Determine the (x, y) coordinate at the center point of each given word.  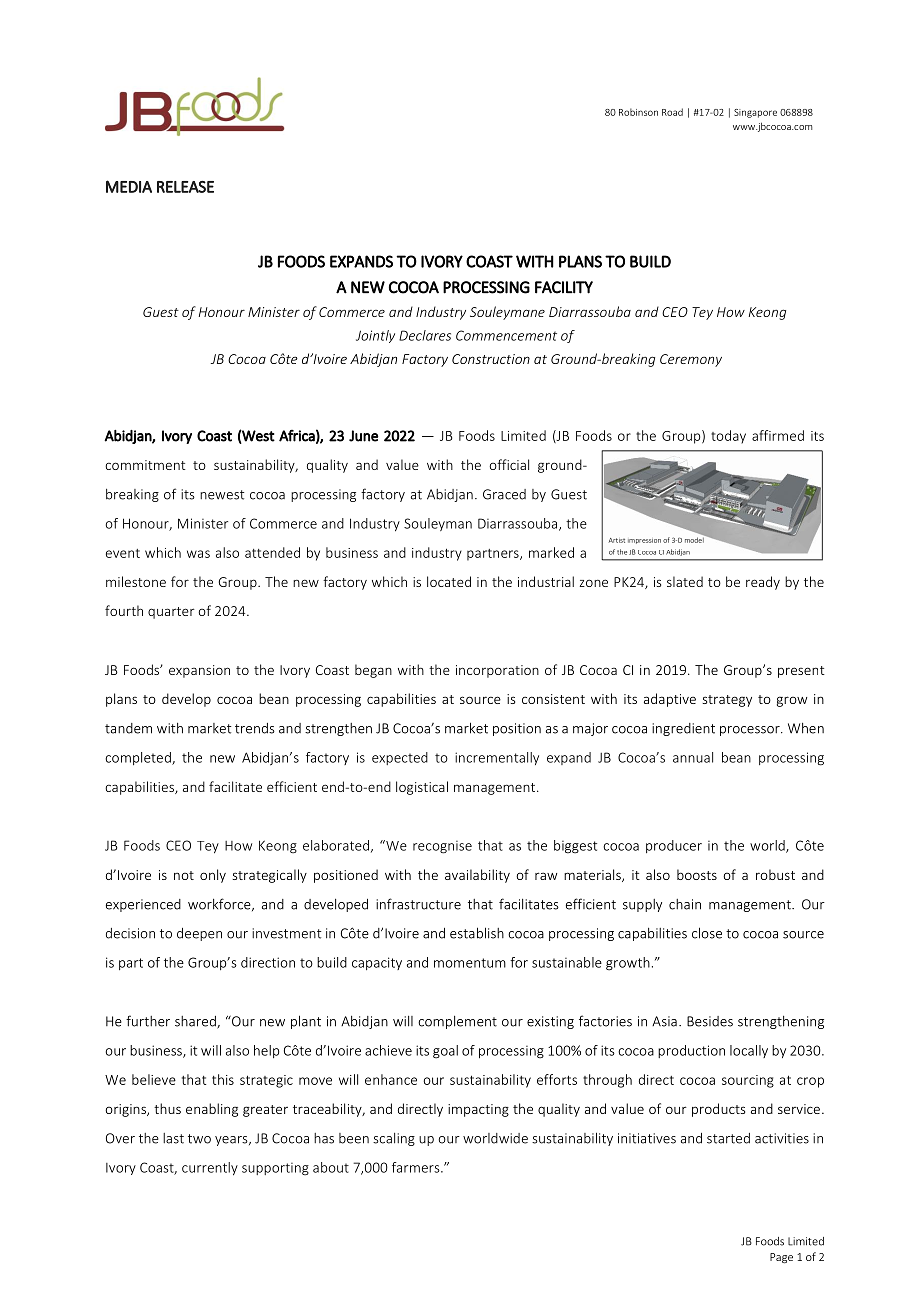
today (728, 437)
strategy (727, 701)
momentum (470, 963)
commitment (145, 465)
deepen (199, 934)
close (707, 933)
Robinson (638, 112)
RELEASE (185, 187)
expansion (199, 671)
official (509, 464)
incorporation (497, 671)
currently (210, 1169)
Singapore (755, 113)
